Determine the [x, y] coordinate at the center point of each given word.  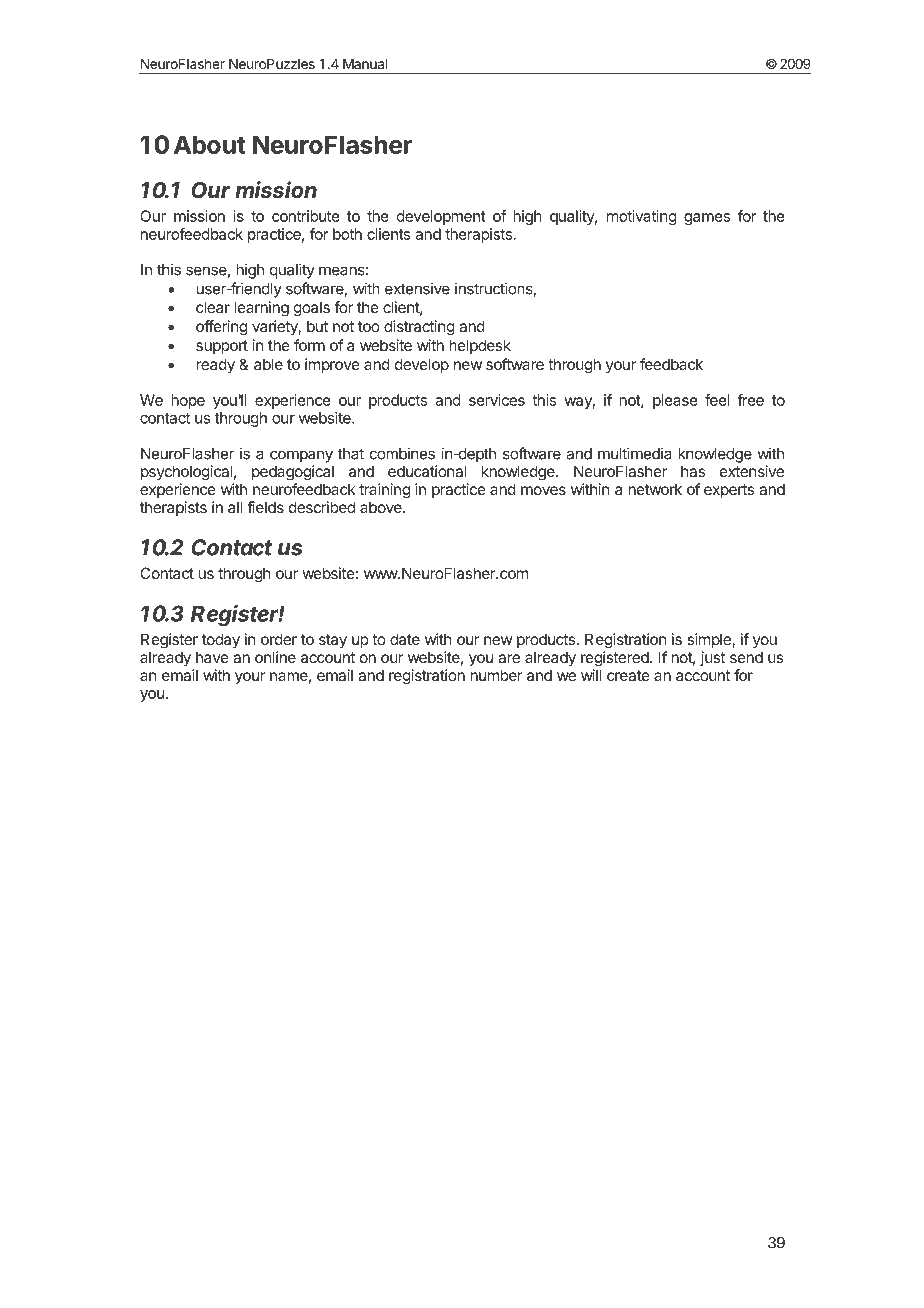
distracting [419, 328]
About [210, 144]
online [275, 657]
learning [261, 309]
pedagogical [293, 473]
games [707, 219]
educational [427, 471]
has [693, 471]
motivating [642, 217]
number [496, 675]
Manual [365, 64]
